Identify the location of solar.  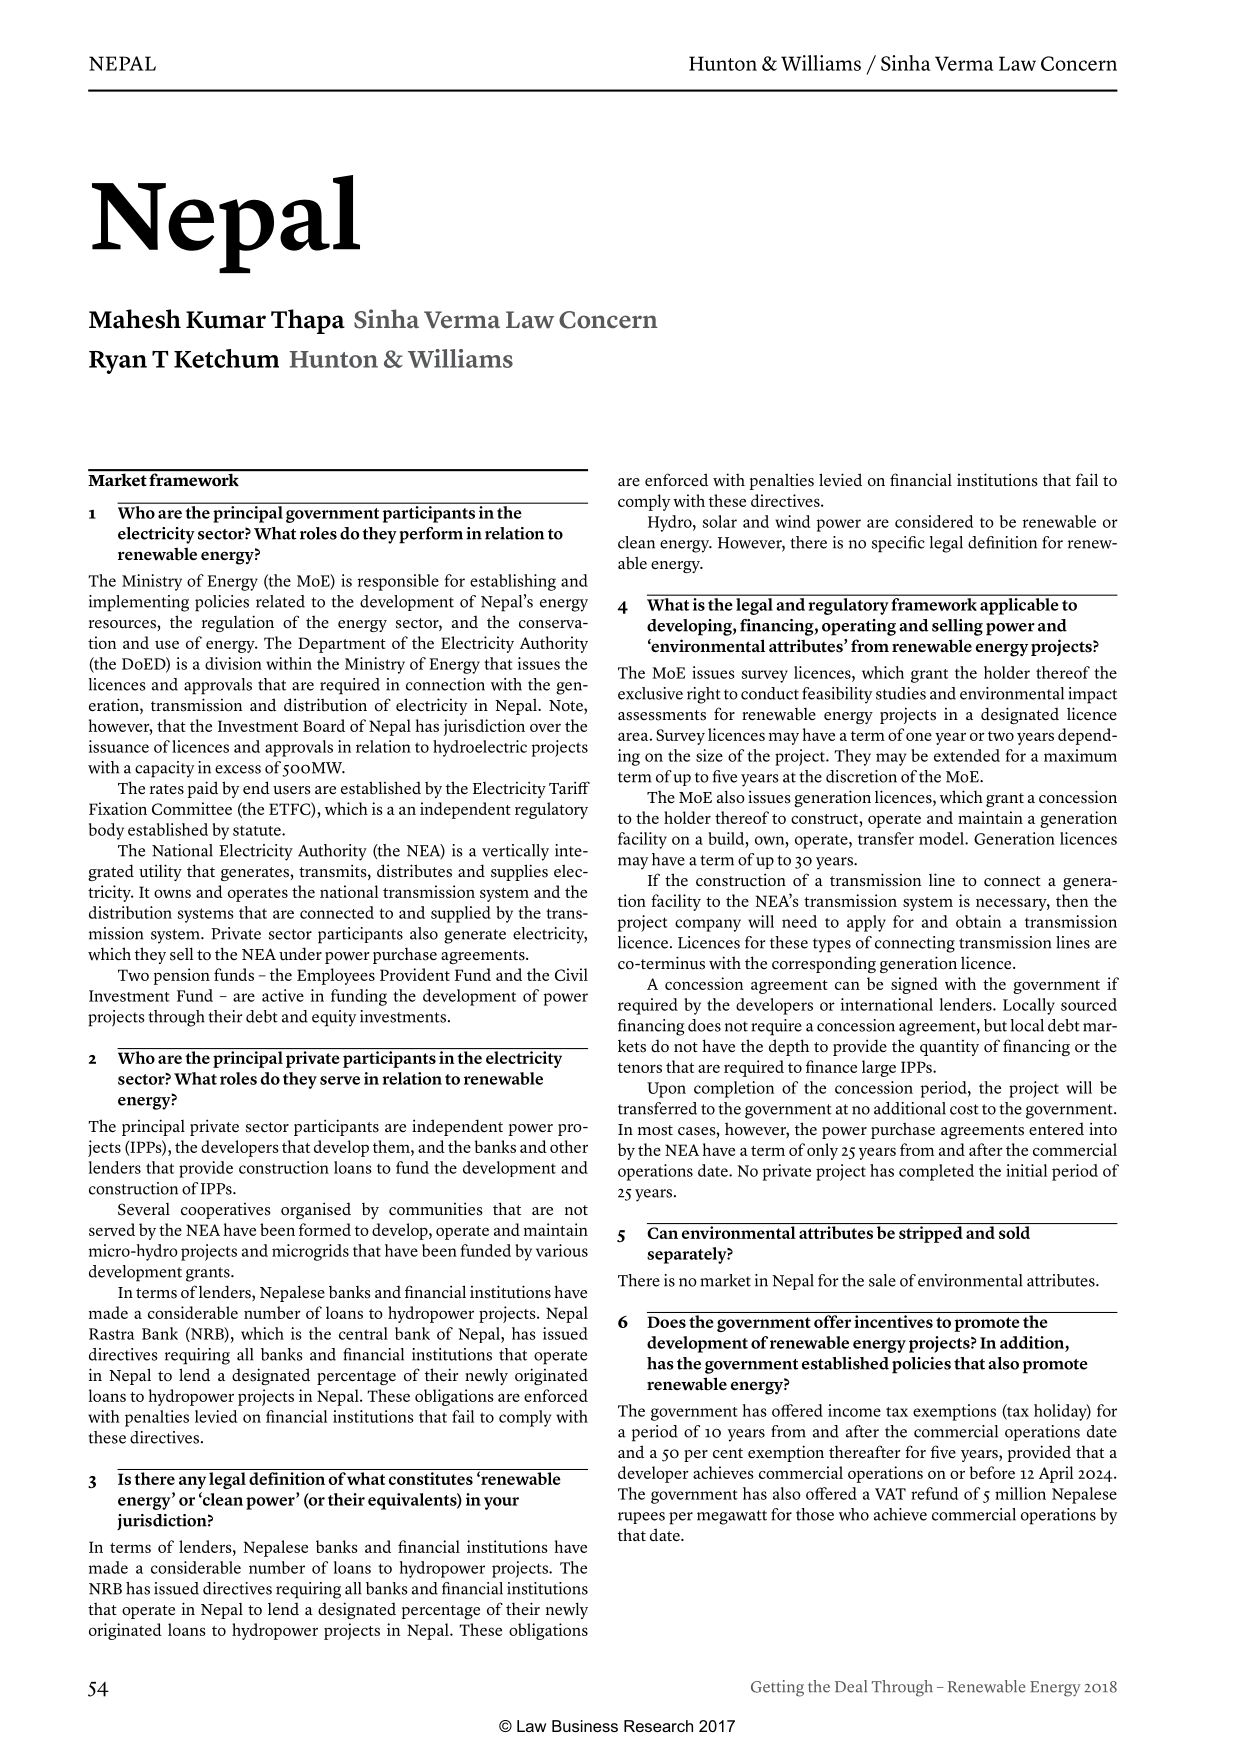
(720, 521).
